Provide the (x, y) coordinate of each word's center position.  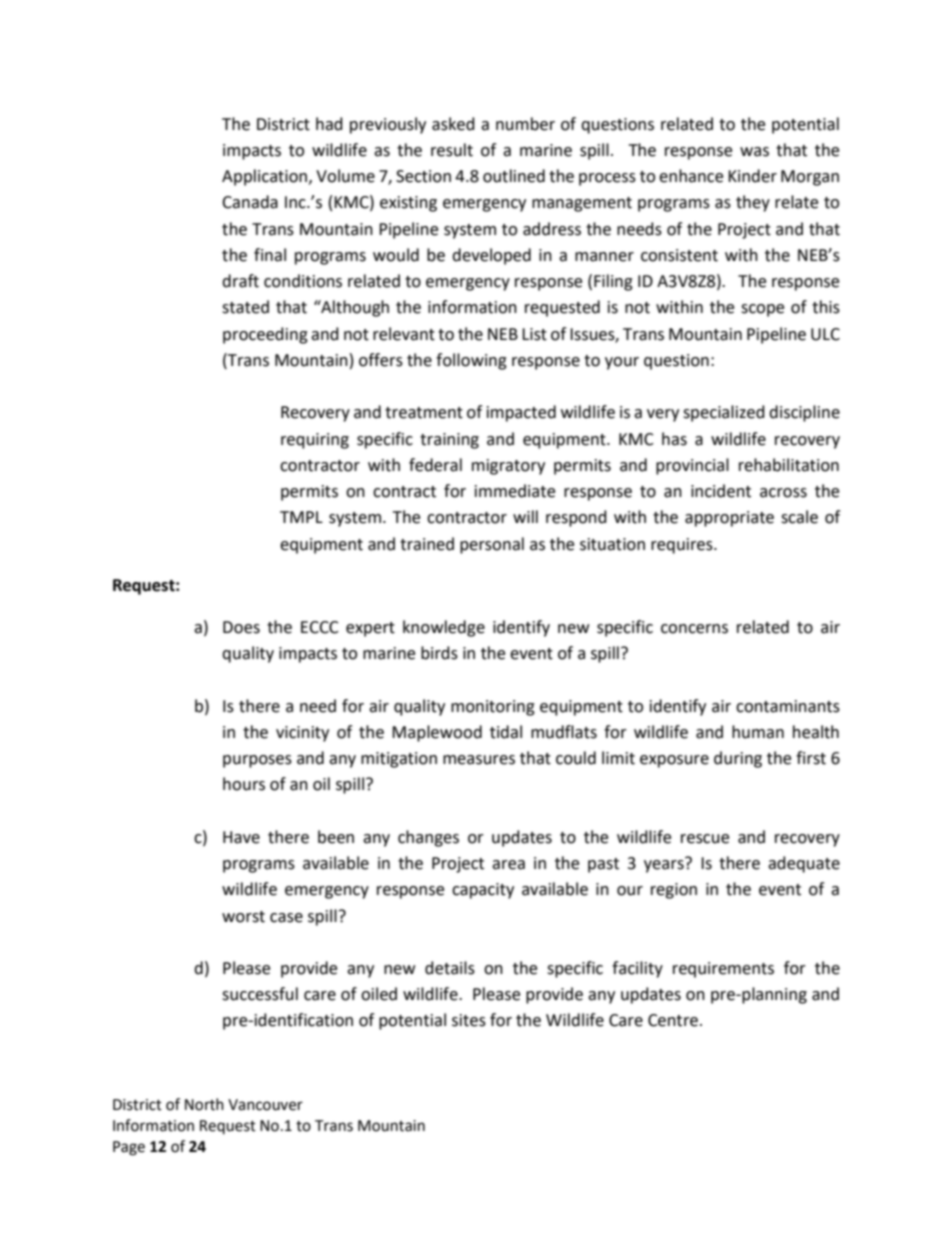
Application (266, 177)
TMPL (301, 517)
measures (479, 760)
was (754, 152)
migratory (508, 467)
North (204, 1104)
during (738, 759)
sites (469, 1020)
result (452, 150)
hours (244, 784)
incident (721, 491)
